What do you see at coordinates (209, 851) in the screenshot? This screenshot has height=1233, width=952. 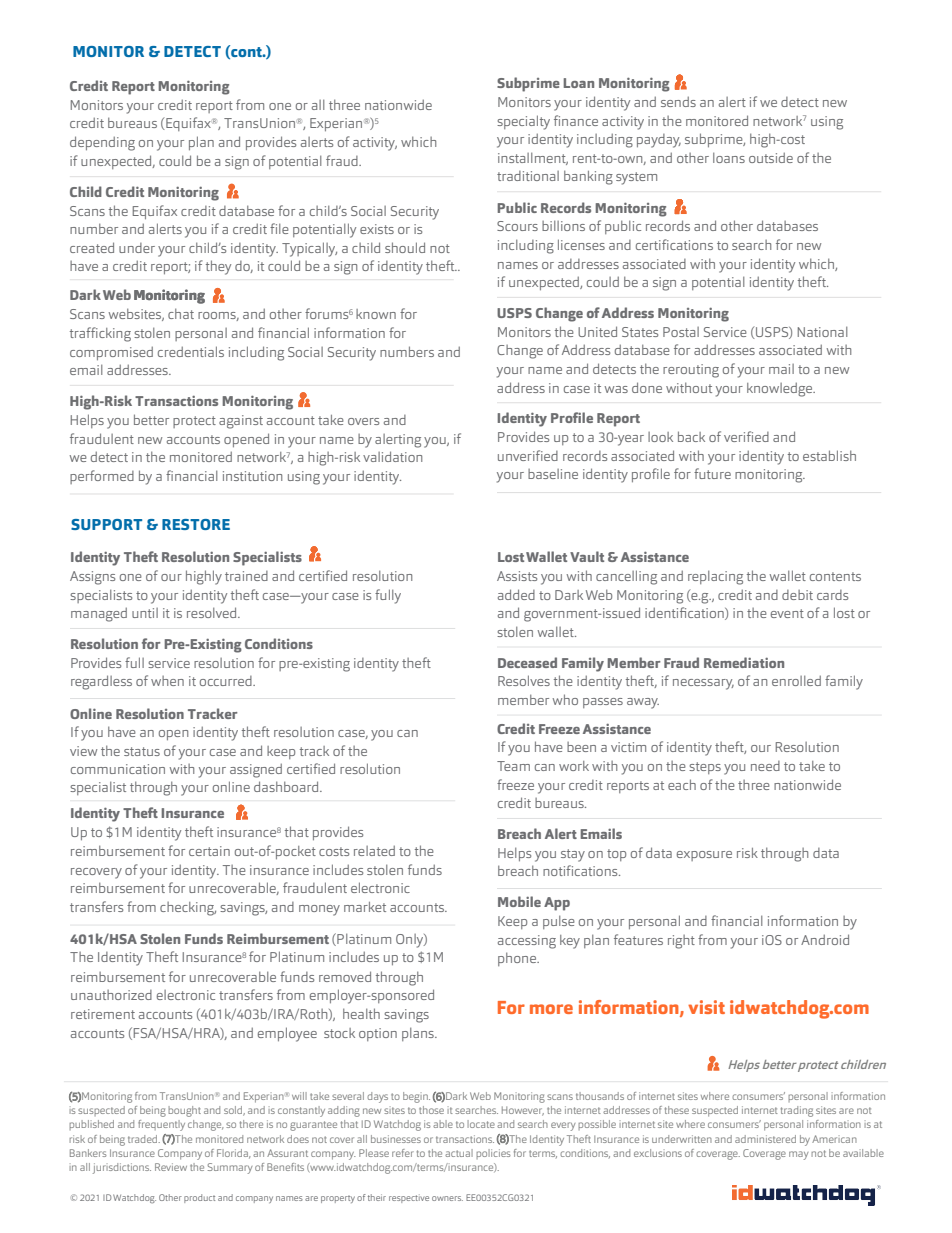 I see `certain` at bounding box center [209, 851].
